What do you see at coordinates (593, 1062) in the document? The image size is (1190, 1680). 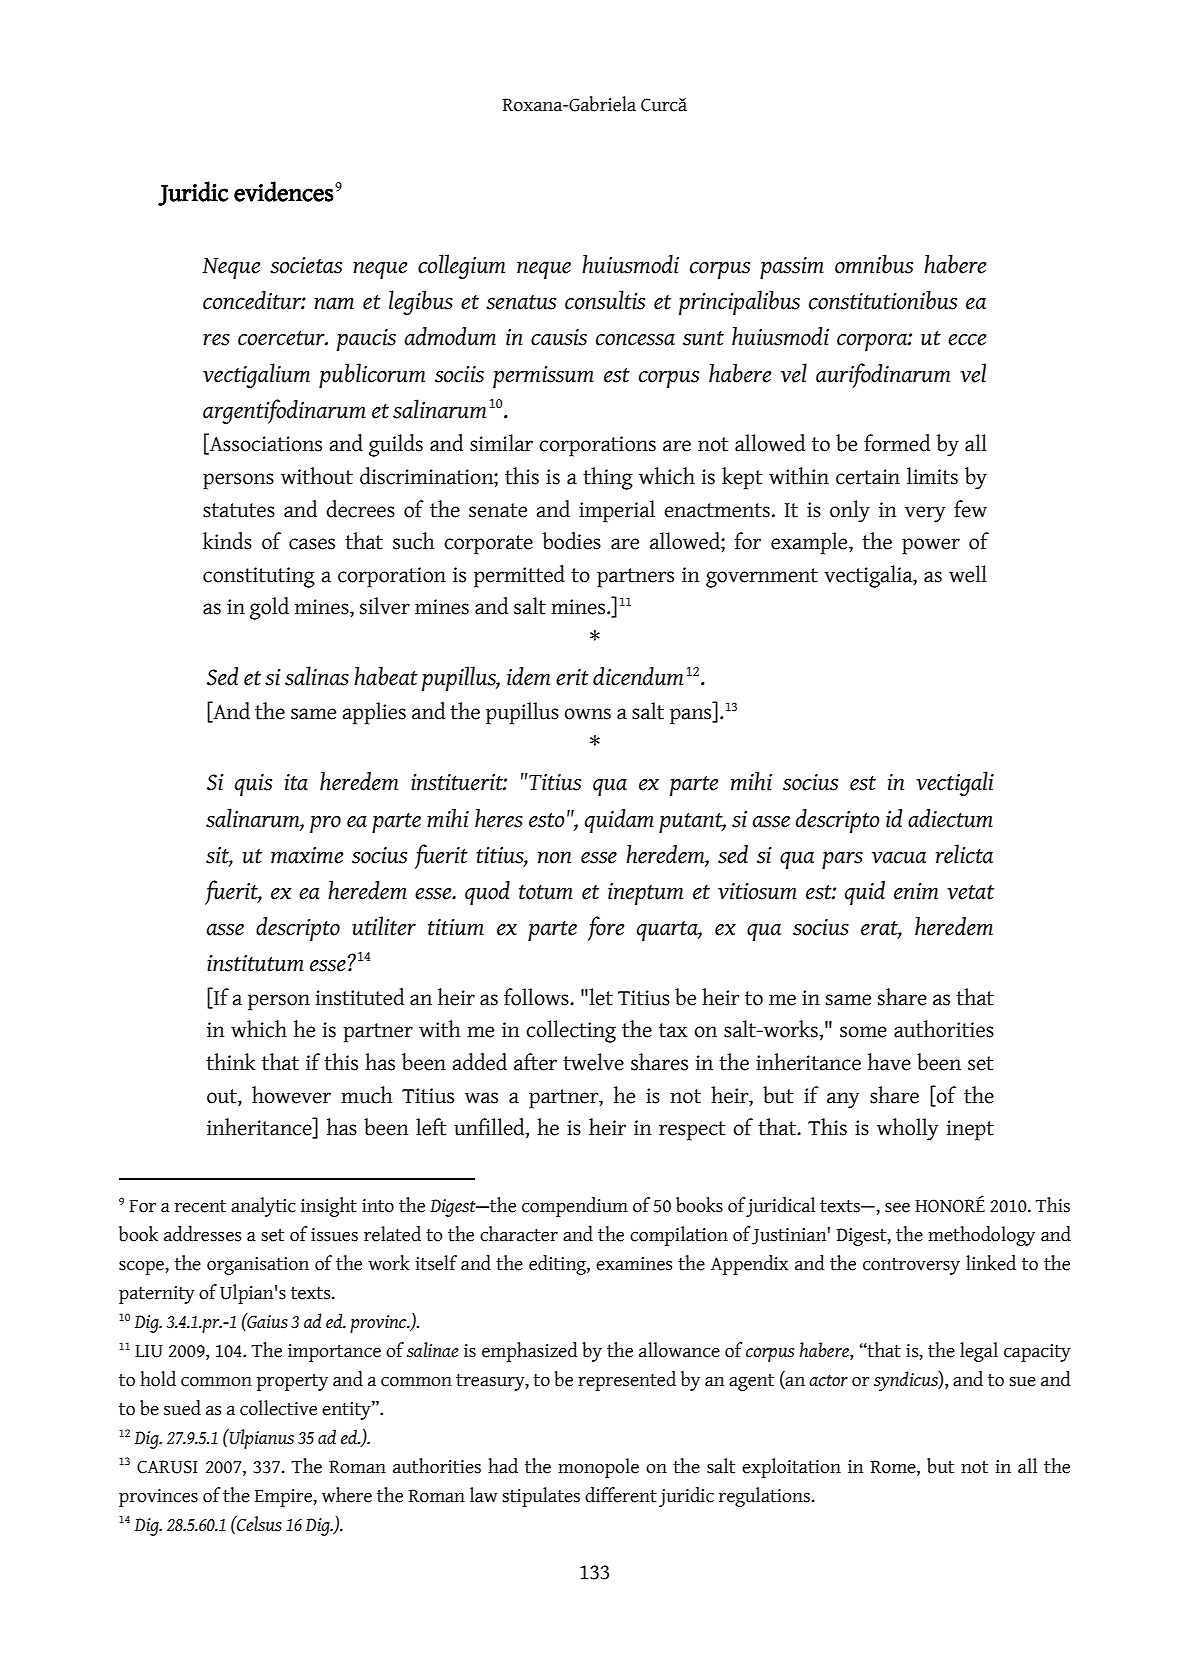 I see `twelve` at bounding box center [593, 1062].
